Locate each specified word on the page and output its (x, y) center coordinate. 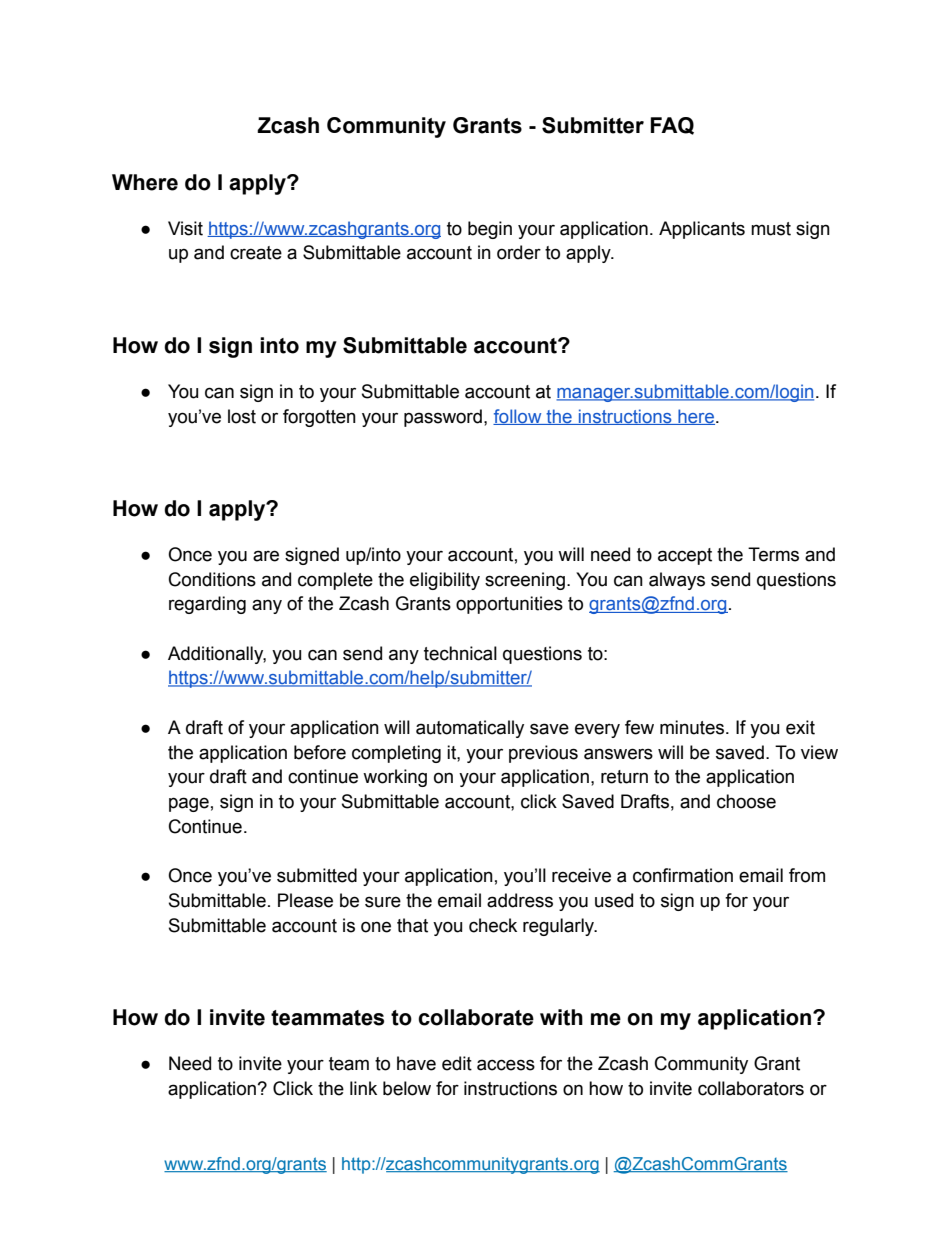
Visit (185, 228)
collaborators (751, 1088)
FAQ (672, 126)
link (363, 1088)
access (506, 1065)
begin (490, 230)
